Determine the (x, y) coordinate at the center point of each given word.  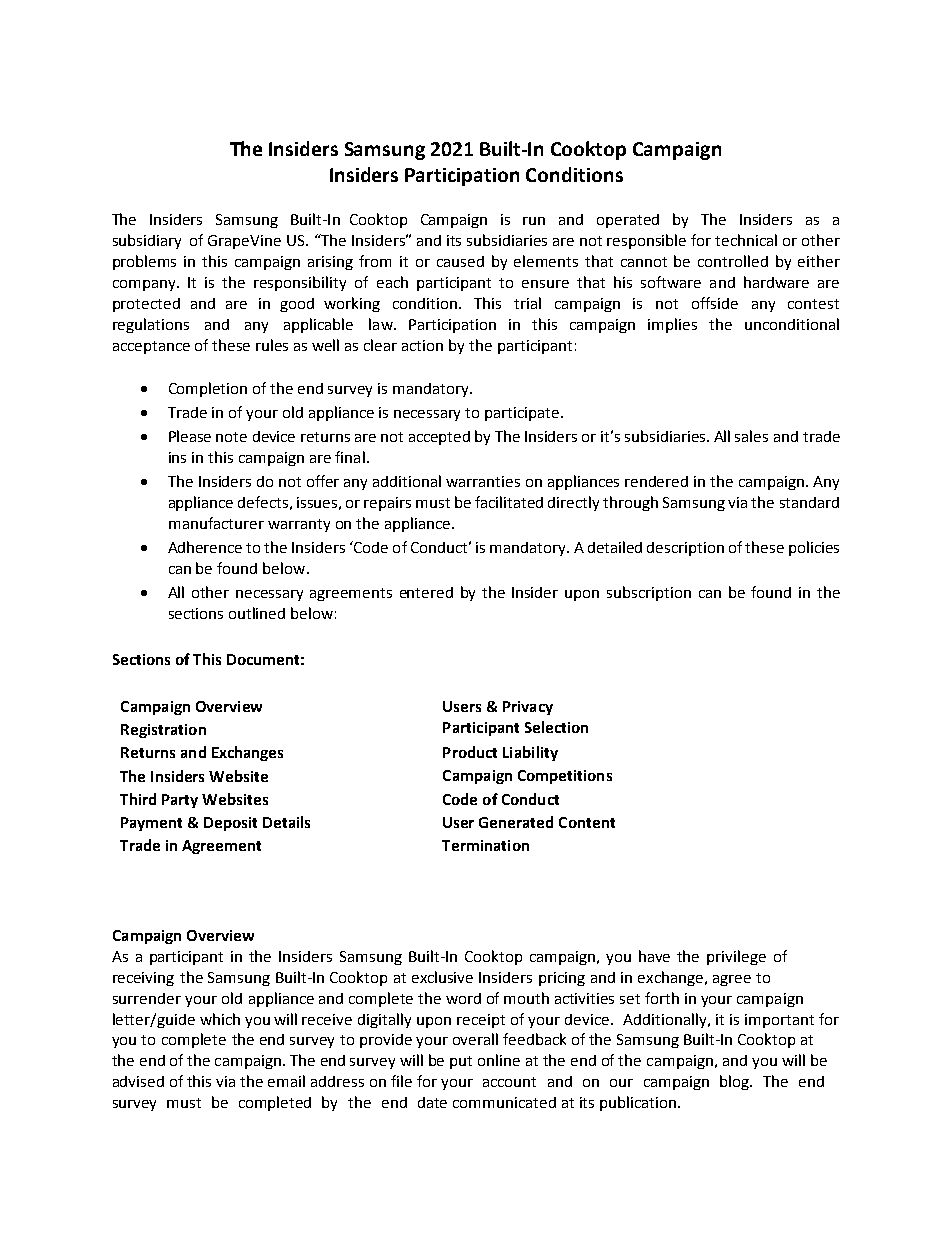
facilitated (509, 502)
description (685, 549)
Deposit (230, 824)
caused (460, 261)
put (461, 1062)
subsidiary (147, 241)
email (286, 1081)
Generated (516, 822)
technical (746, 240)
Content (587, 822)
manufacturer (216, 523)
